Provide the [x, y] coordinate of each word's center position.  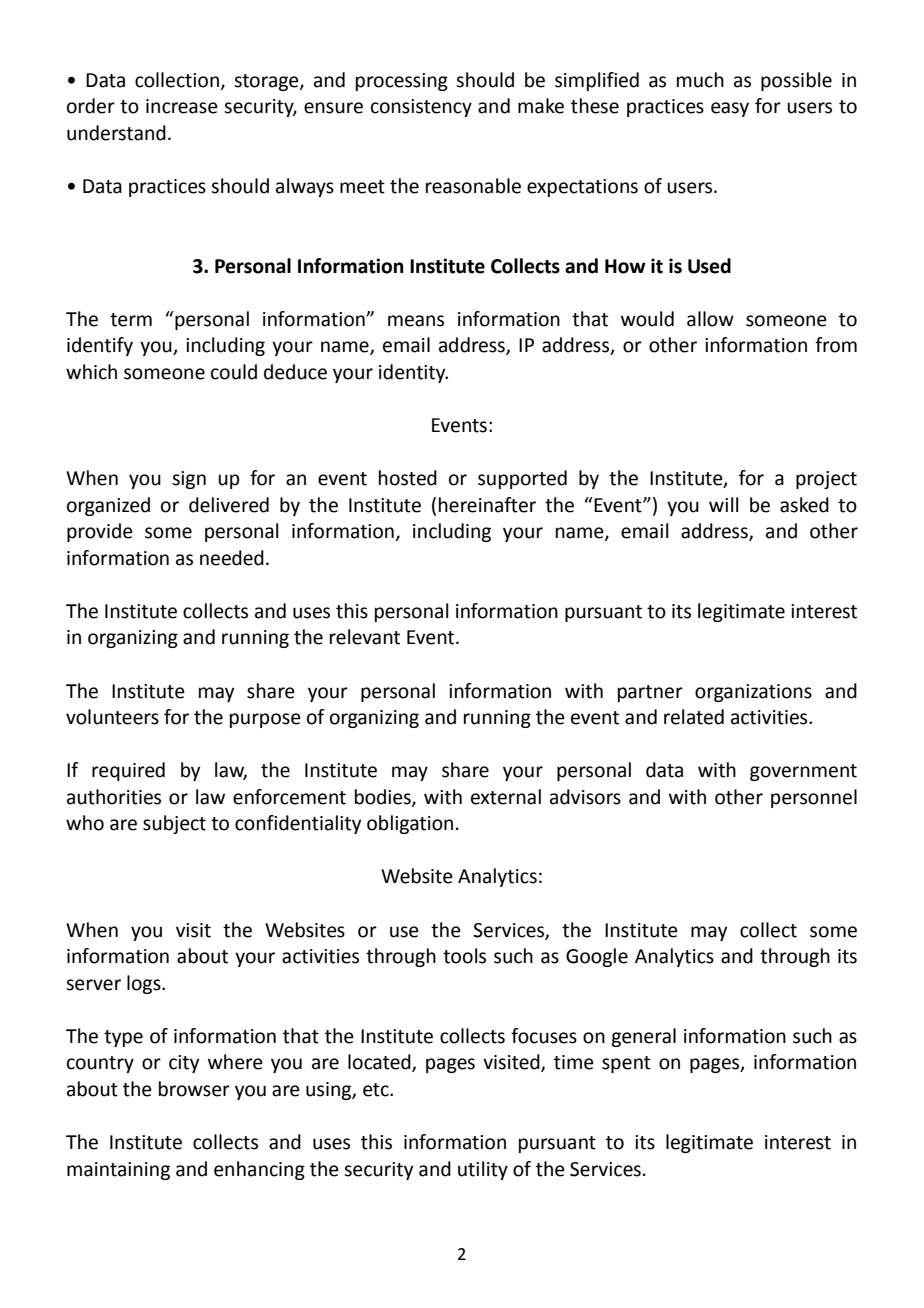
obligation [410, 824]
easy [730, 109]
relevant [365, 637]
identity [413, 373]
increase [182, 106]
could [234, 372]
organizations [753, 693]
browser [194, 1089]
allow [710, 319]
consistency [421, 108]
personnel [814, 798]
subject [174, 824]
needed [232, 558]
